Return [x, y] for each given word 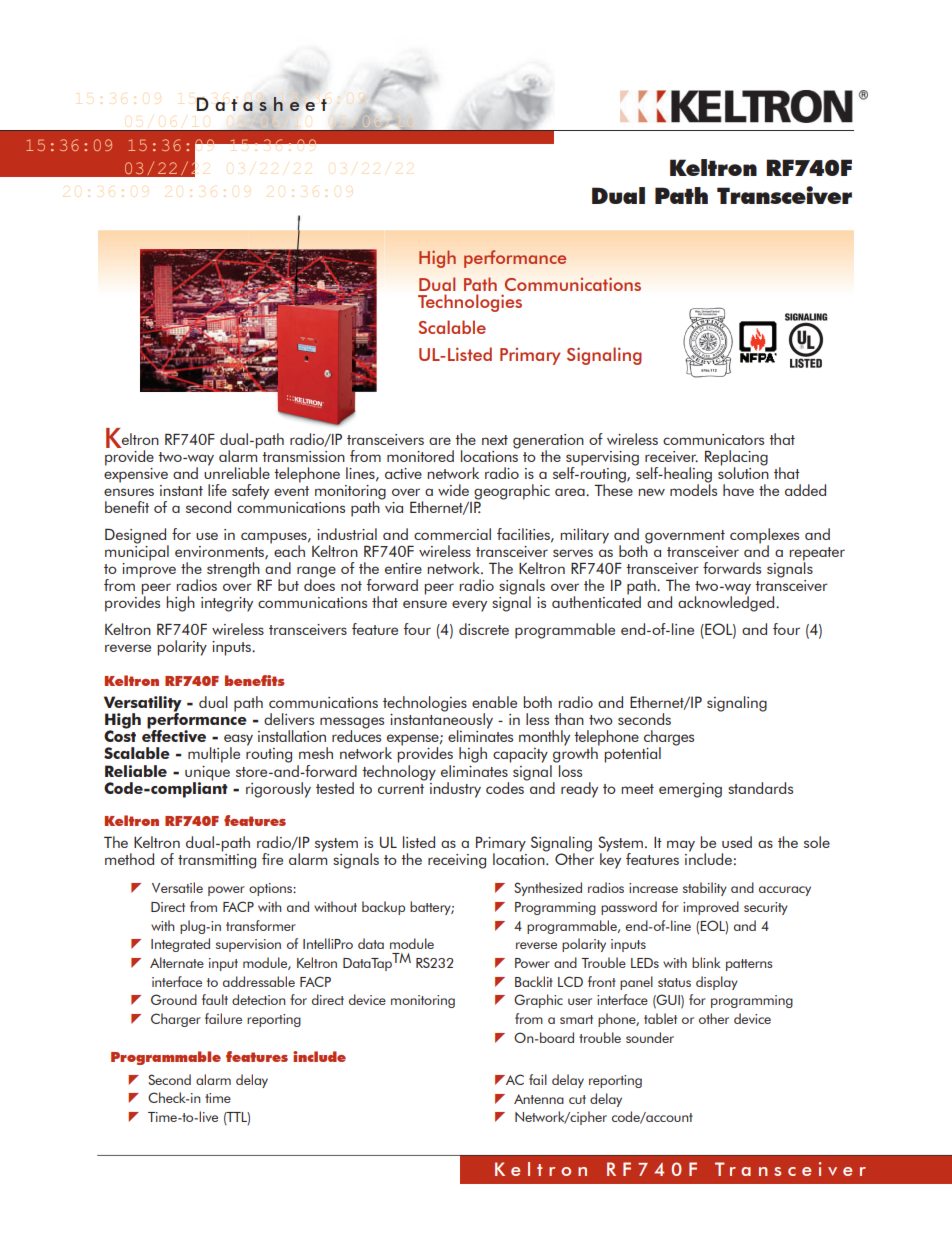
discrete [484, 629]
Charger [176, 1020]
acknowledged [727, 603]
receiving [457, 861]
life [217, 490]
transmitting [217, 861]
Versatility [143, 705]
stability [705, 889]
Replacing [736, 459]
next [495, 440]
